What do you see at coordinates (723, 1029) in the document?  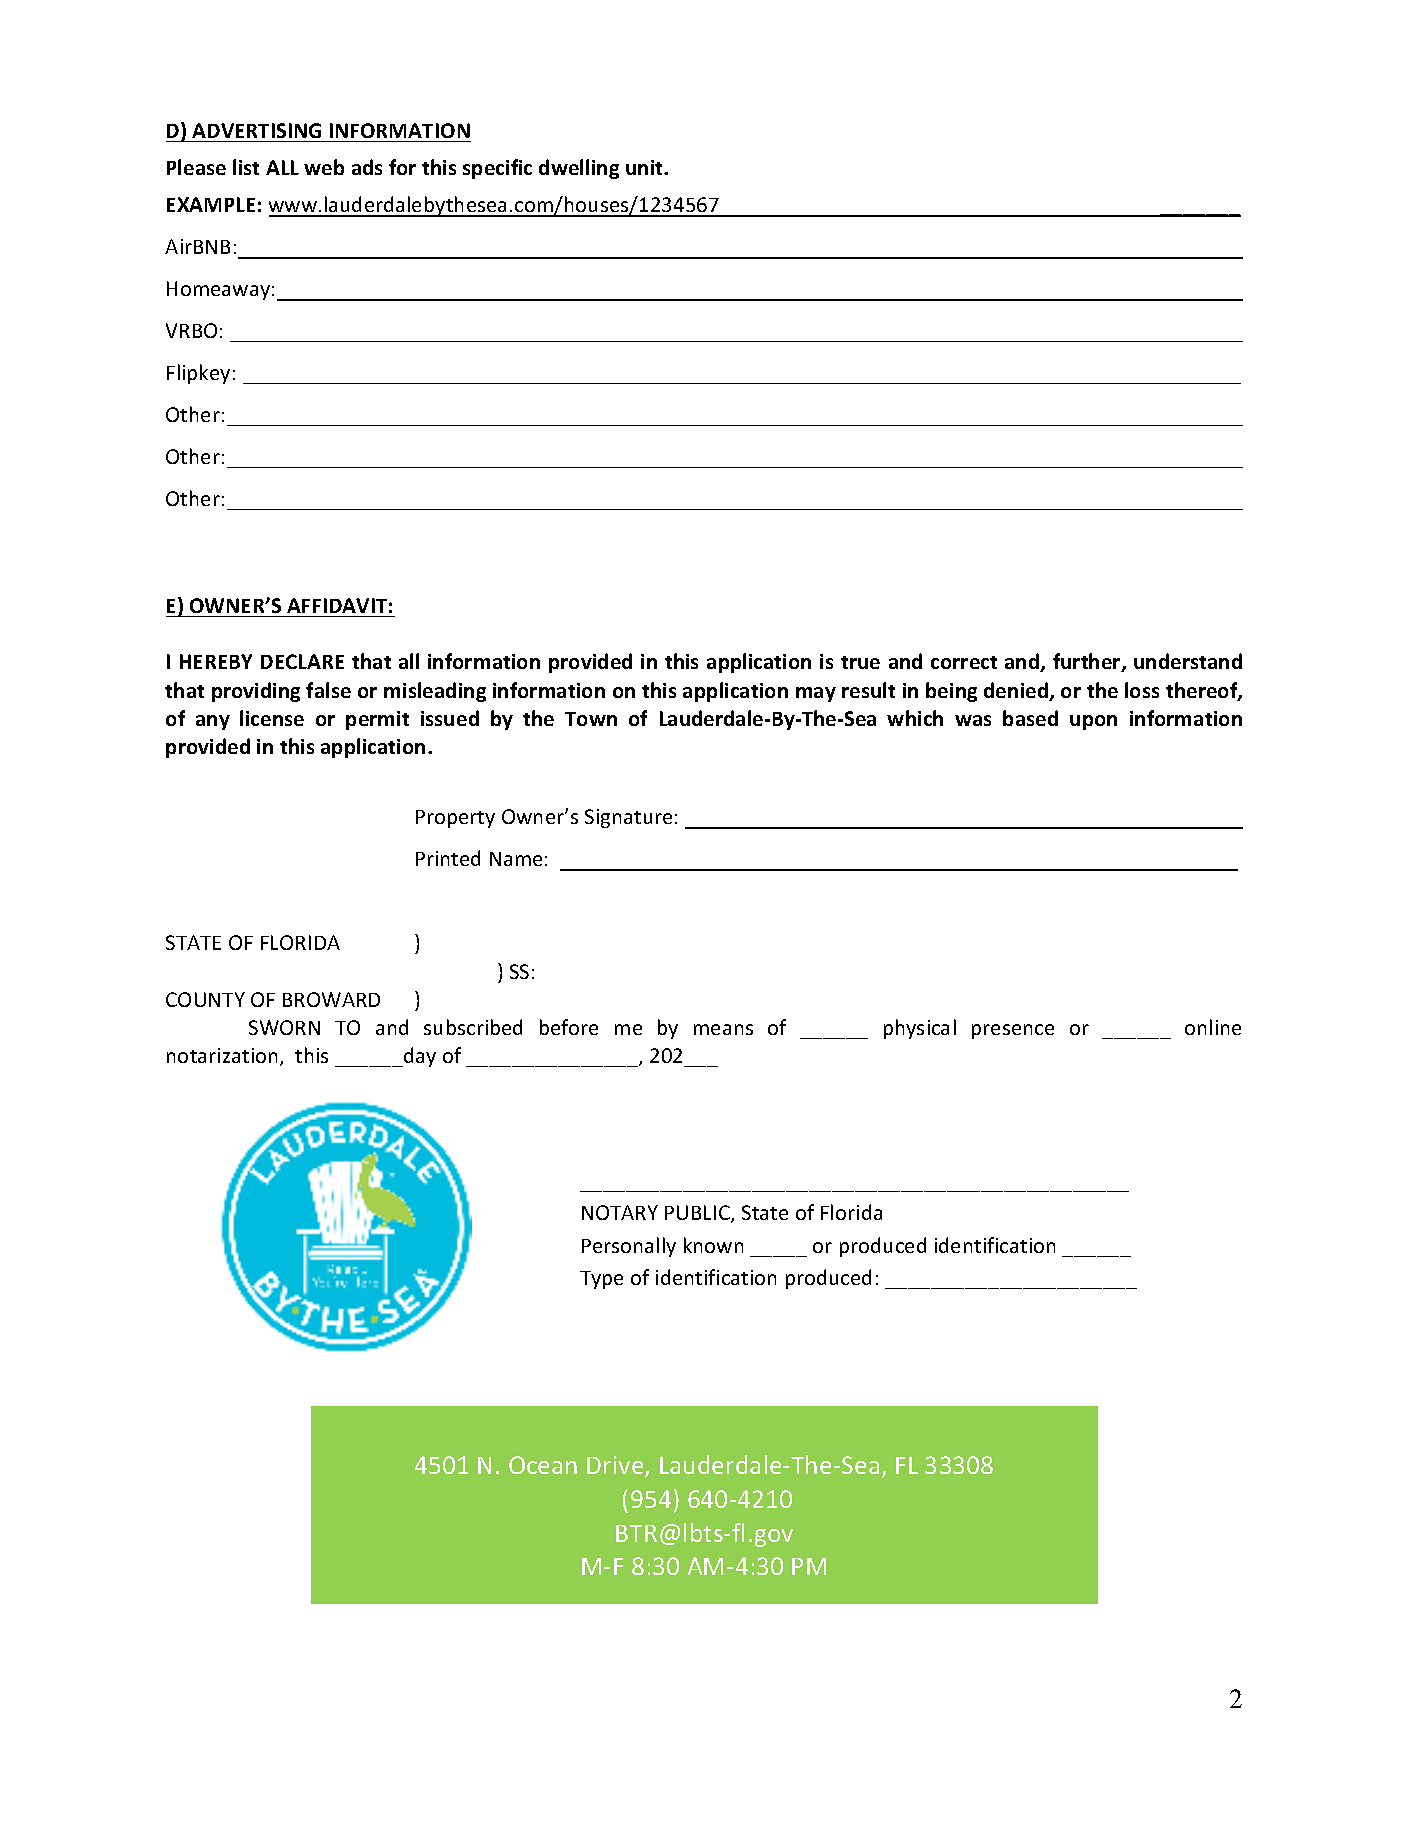 I see `means` at bounding box center [723, 1029].
